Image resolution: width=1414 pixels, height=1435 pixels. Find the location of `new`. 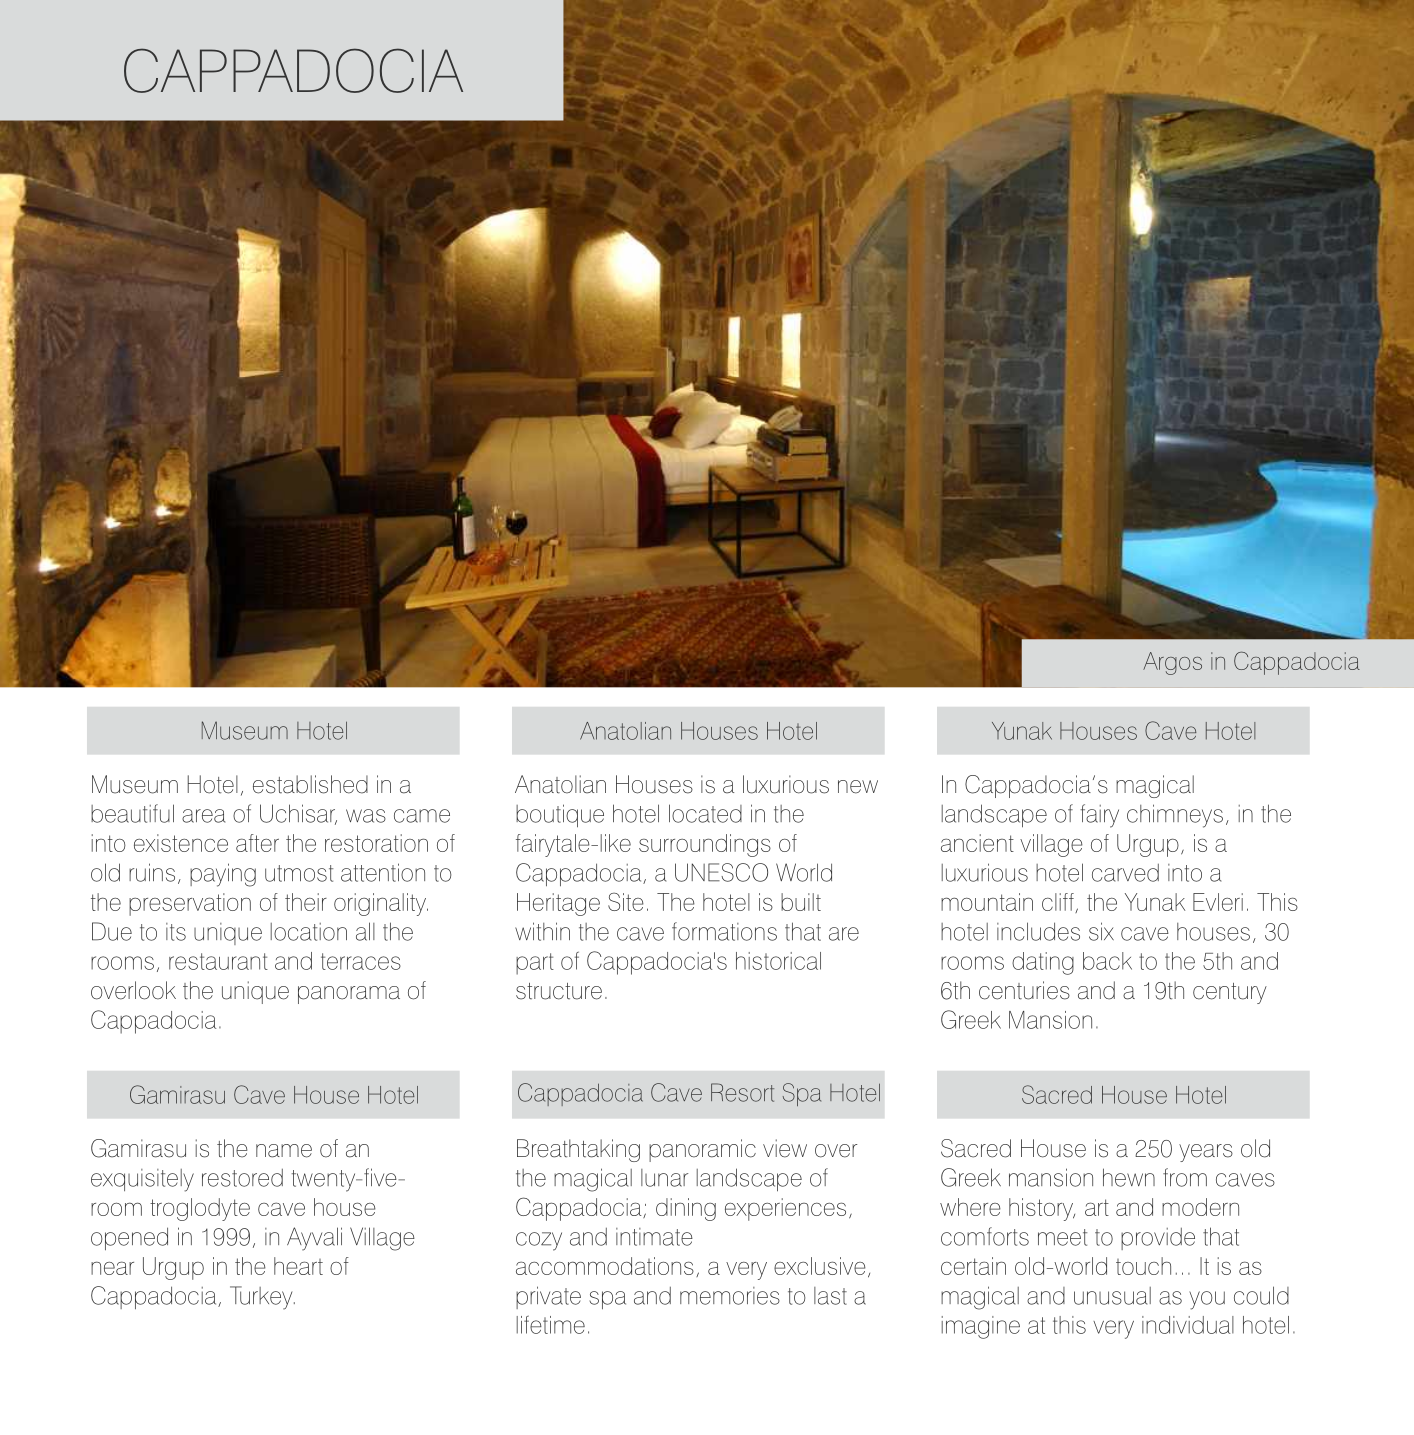

new is located at coordinates (858, 787).
